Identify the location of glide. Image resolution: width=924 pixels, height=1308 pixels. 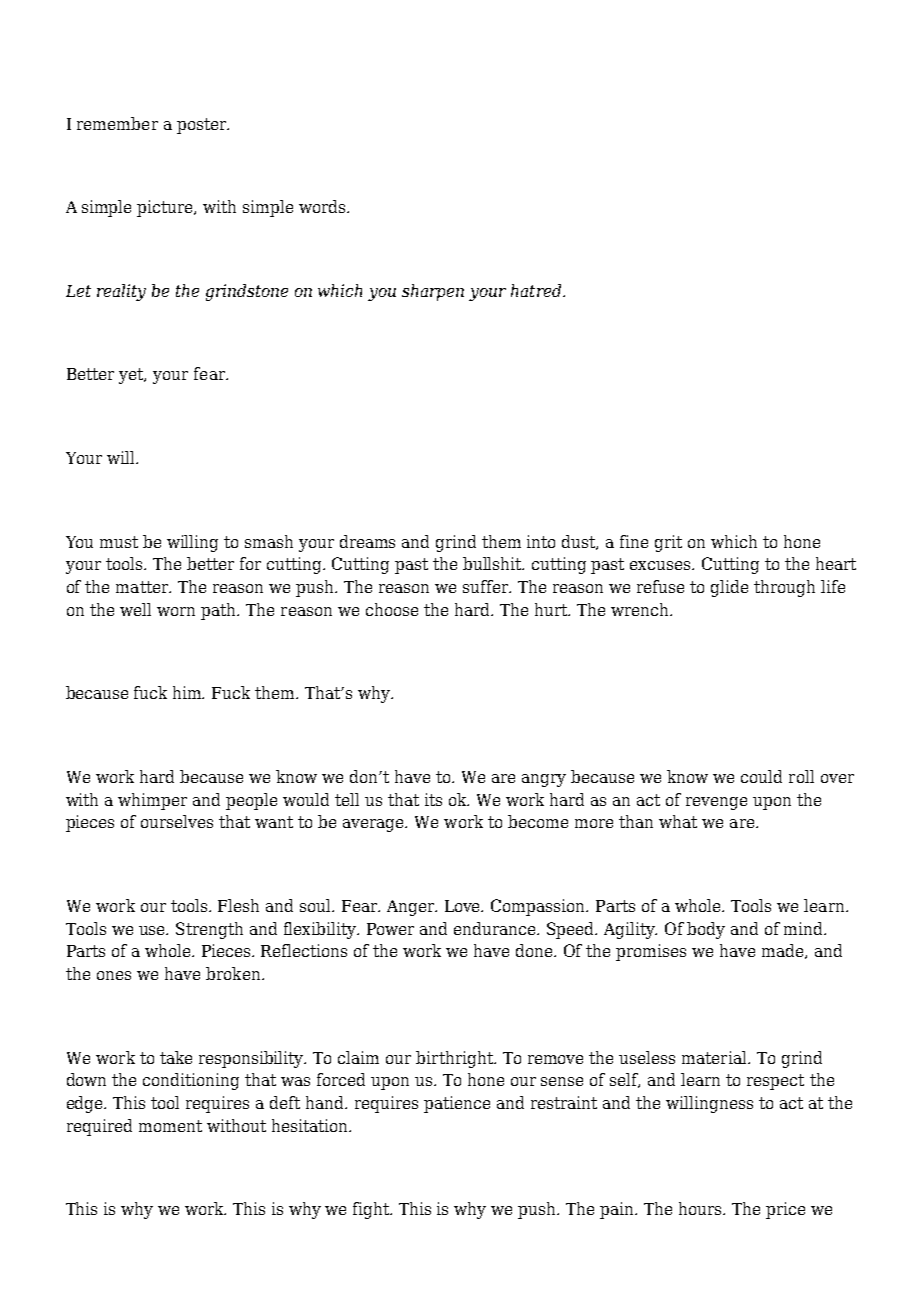
(729, 588).
